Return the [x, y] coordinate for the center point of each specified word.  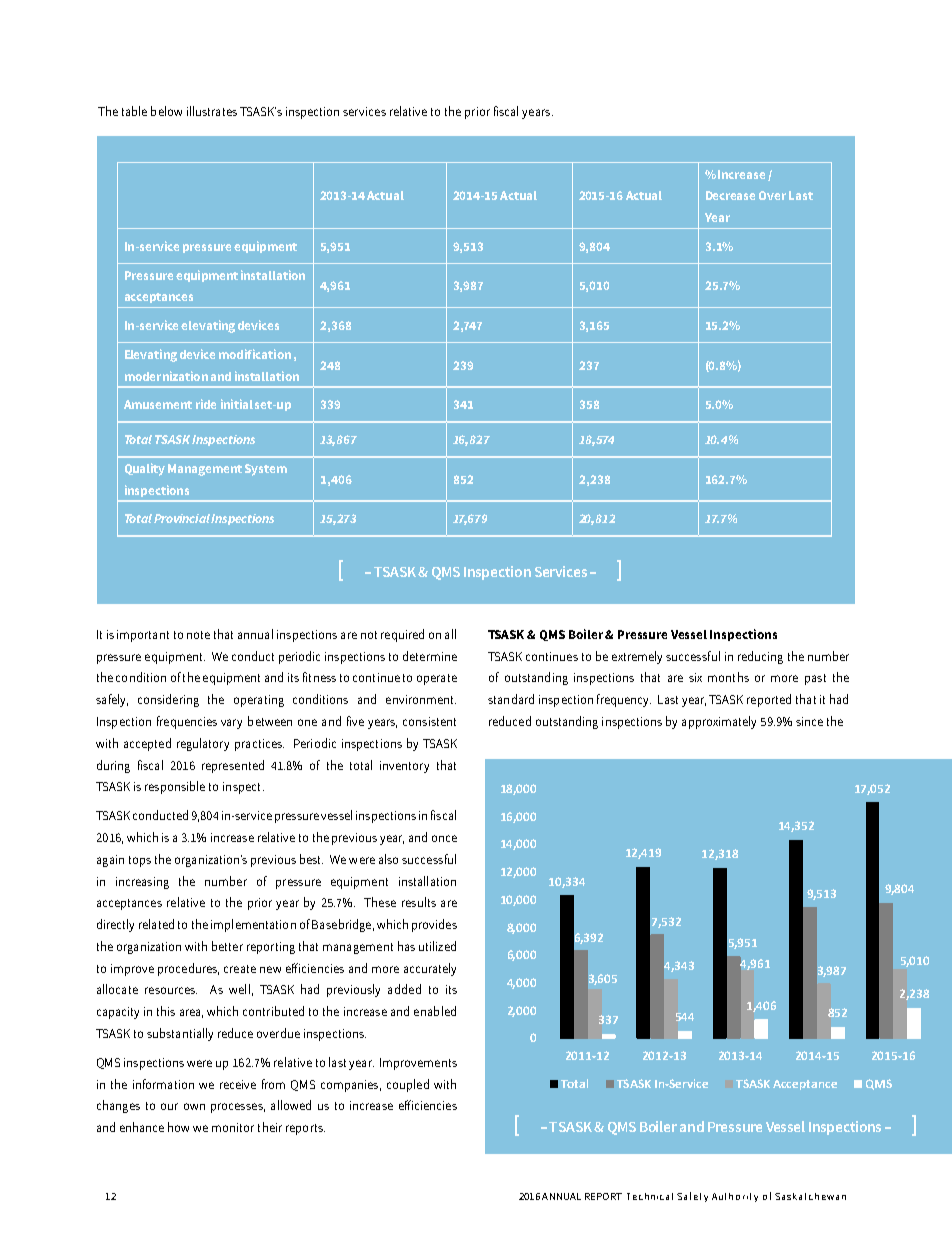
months [728, 677]
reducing [760, 657]
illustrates [212, 111]
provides [434, 925]
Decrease [730, 195]
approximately [719, 722]
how [178, 1127]
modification [255, 354]
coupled [408, 1085]
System [266, 470]
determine [430, 656]
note [198, 635]
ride [206, 404]
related [156, 924]
